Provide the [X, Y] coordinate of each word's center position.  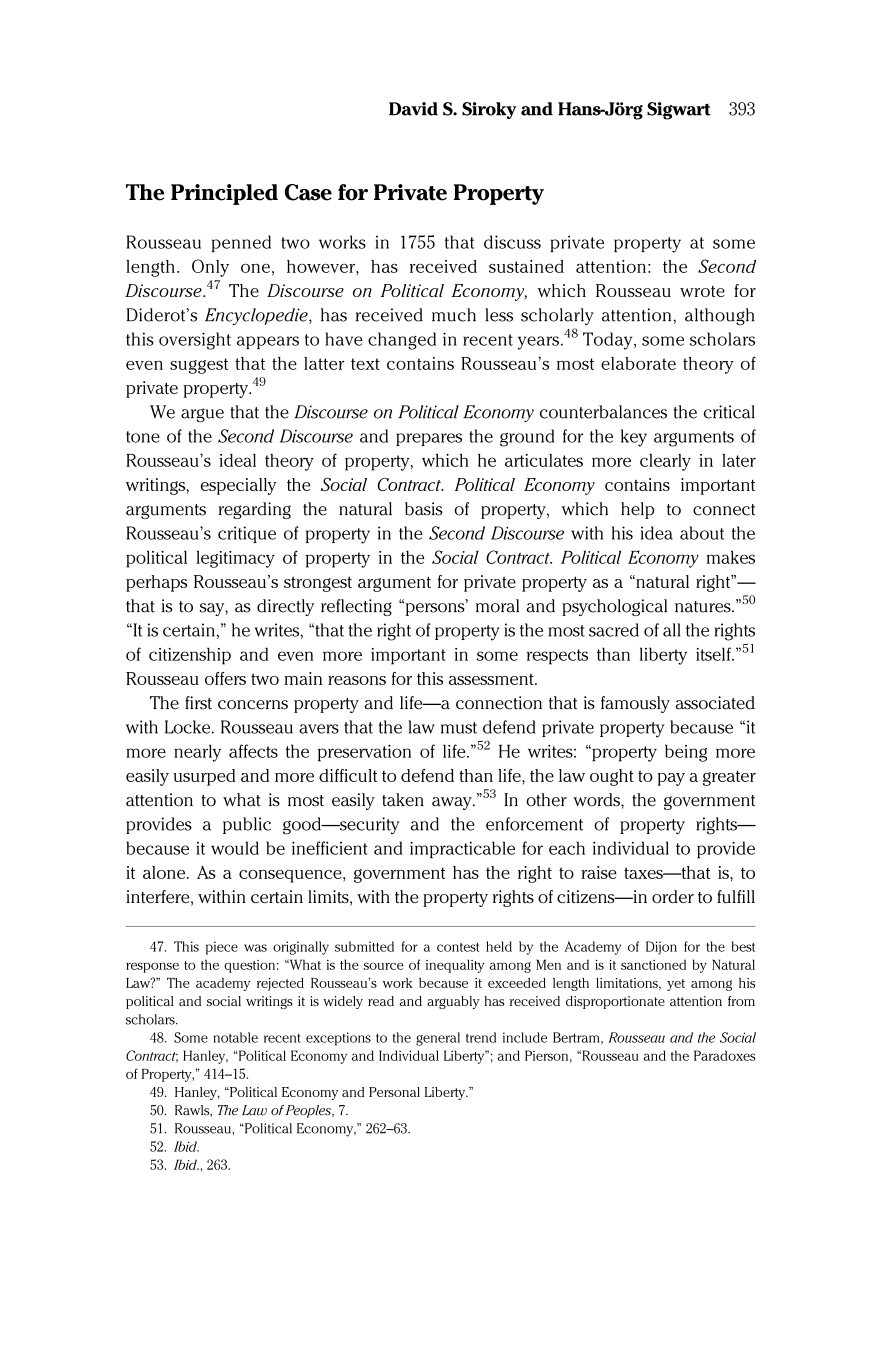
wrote [702, 291]
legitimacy [235, 559]
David [413, 109]
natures [704, 607]
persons [435, 608]
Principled [224, 194]
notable [235, 1037]
